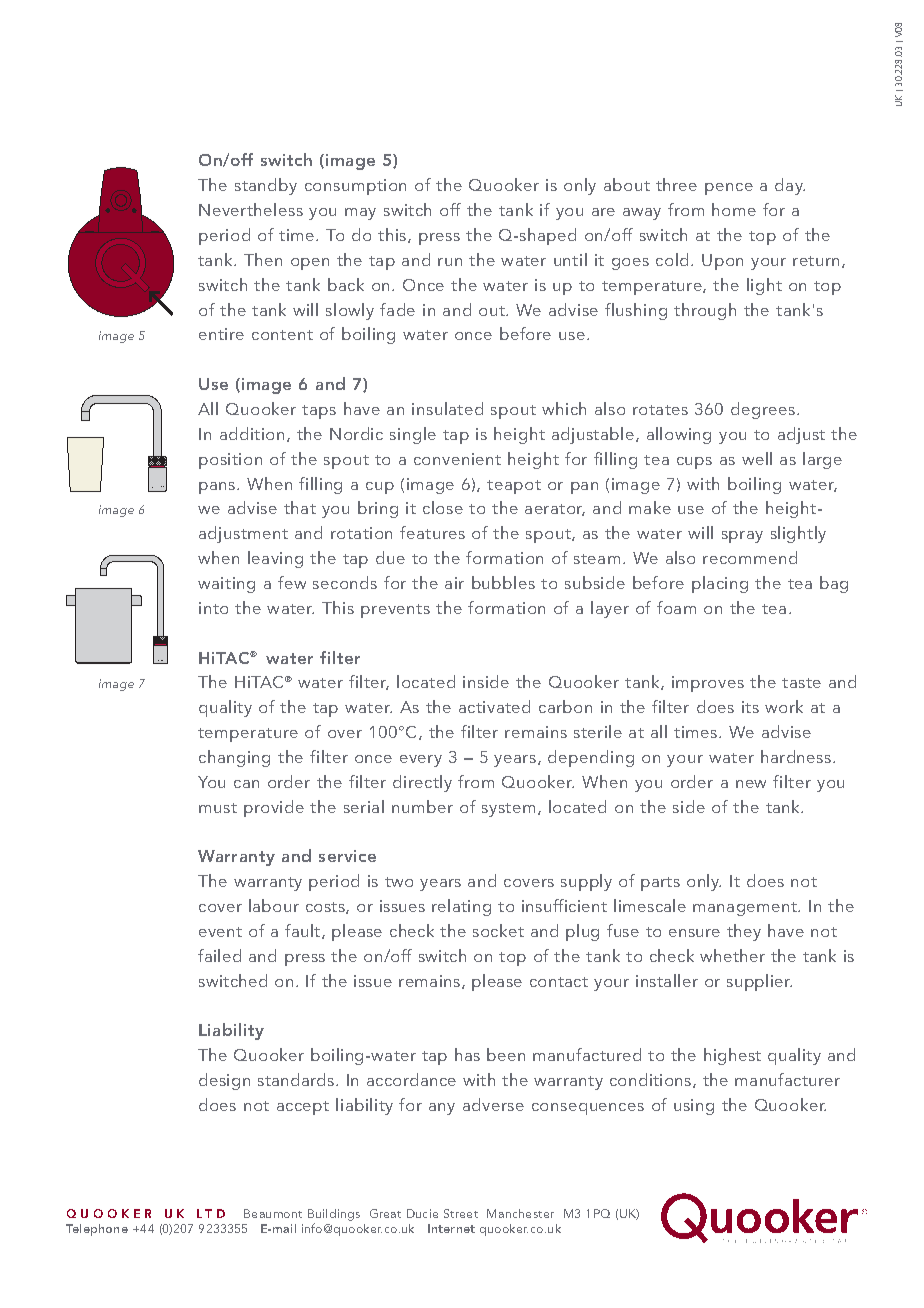  Describe the element at coordinates (226, 585) in the image. I see `waiting` at that location.
